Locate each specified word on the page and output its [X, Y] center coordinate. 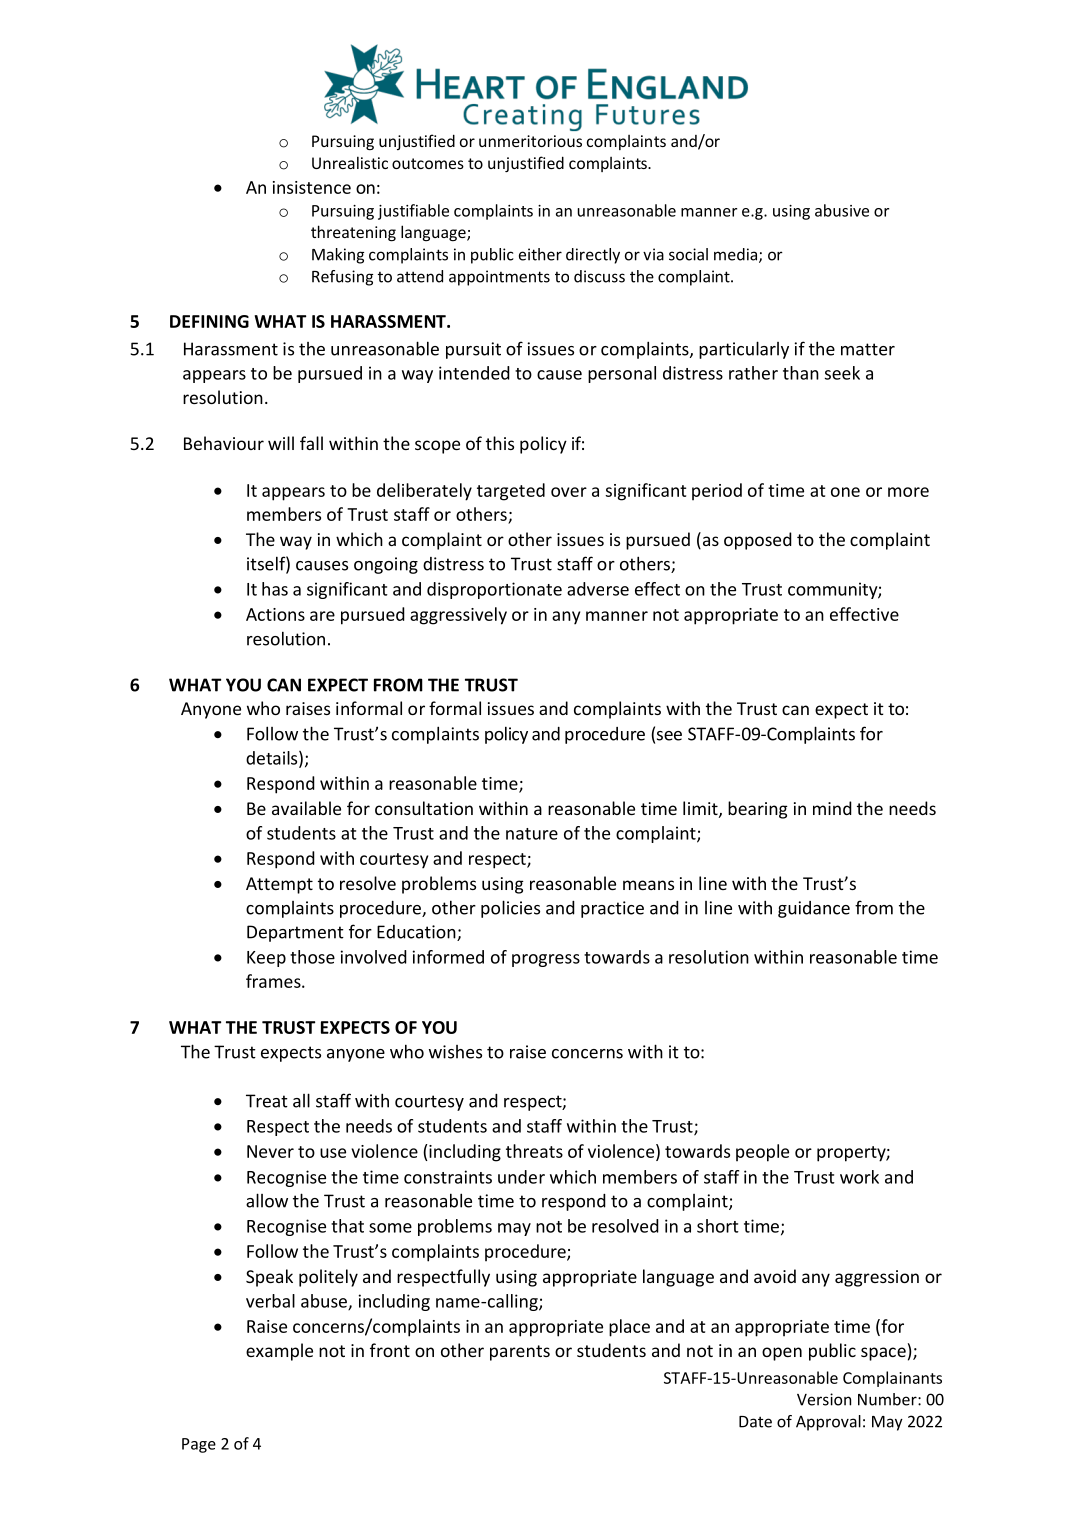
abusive [842, 210]
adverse [598, 589]
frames [274, 981]
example [279, 1352]
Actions [275, 614]
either [540, 254]
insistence [312, 187]
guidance [814, 909]
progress [546, 960]
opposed [758, 541]
